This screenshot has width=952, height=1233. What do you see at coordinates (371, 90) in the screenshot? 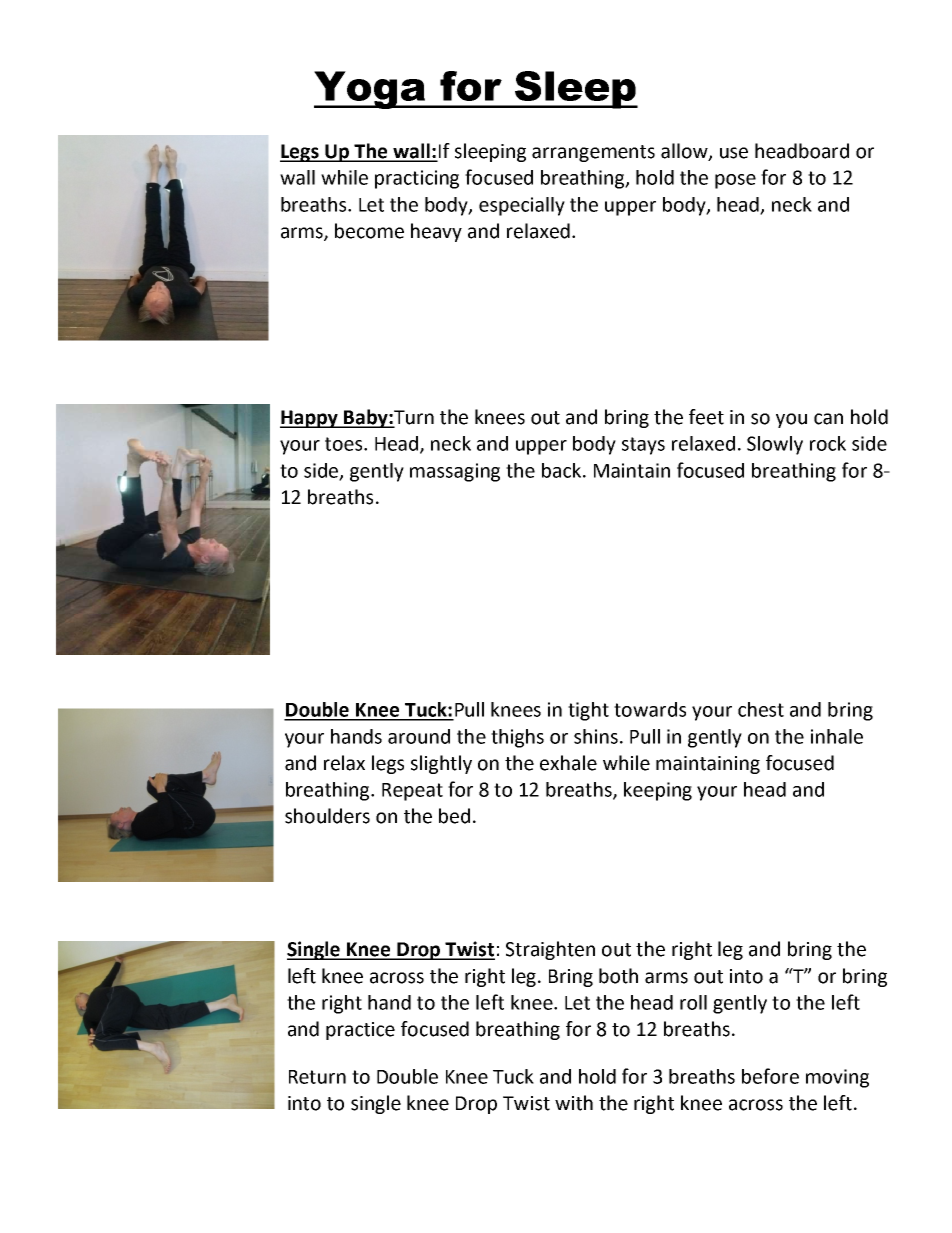
I see `Yoga` at bounding box center [371, 90].
